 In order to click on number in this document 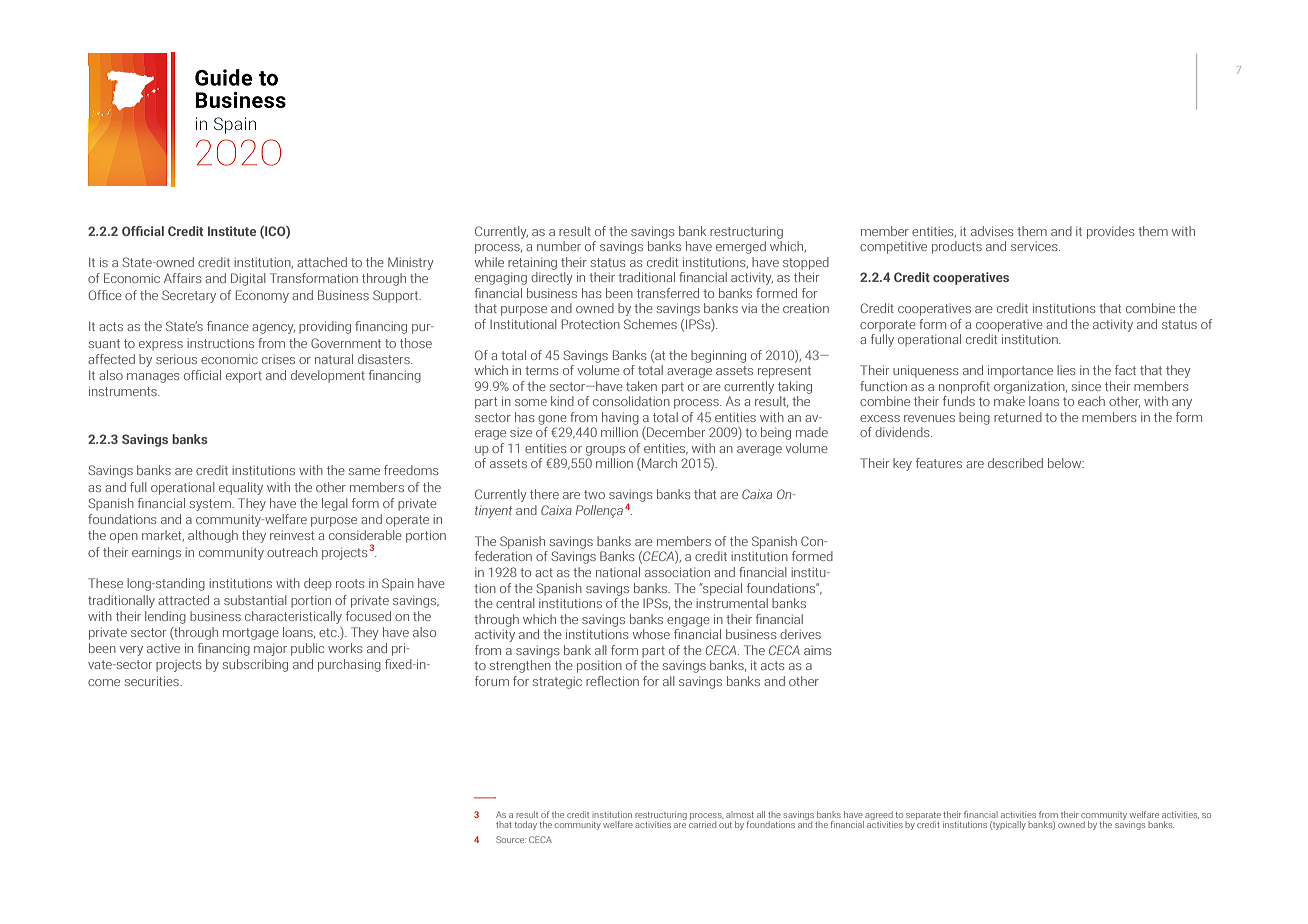, I will do `click(559, 246)`.
